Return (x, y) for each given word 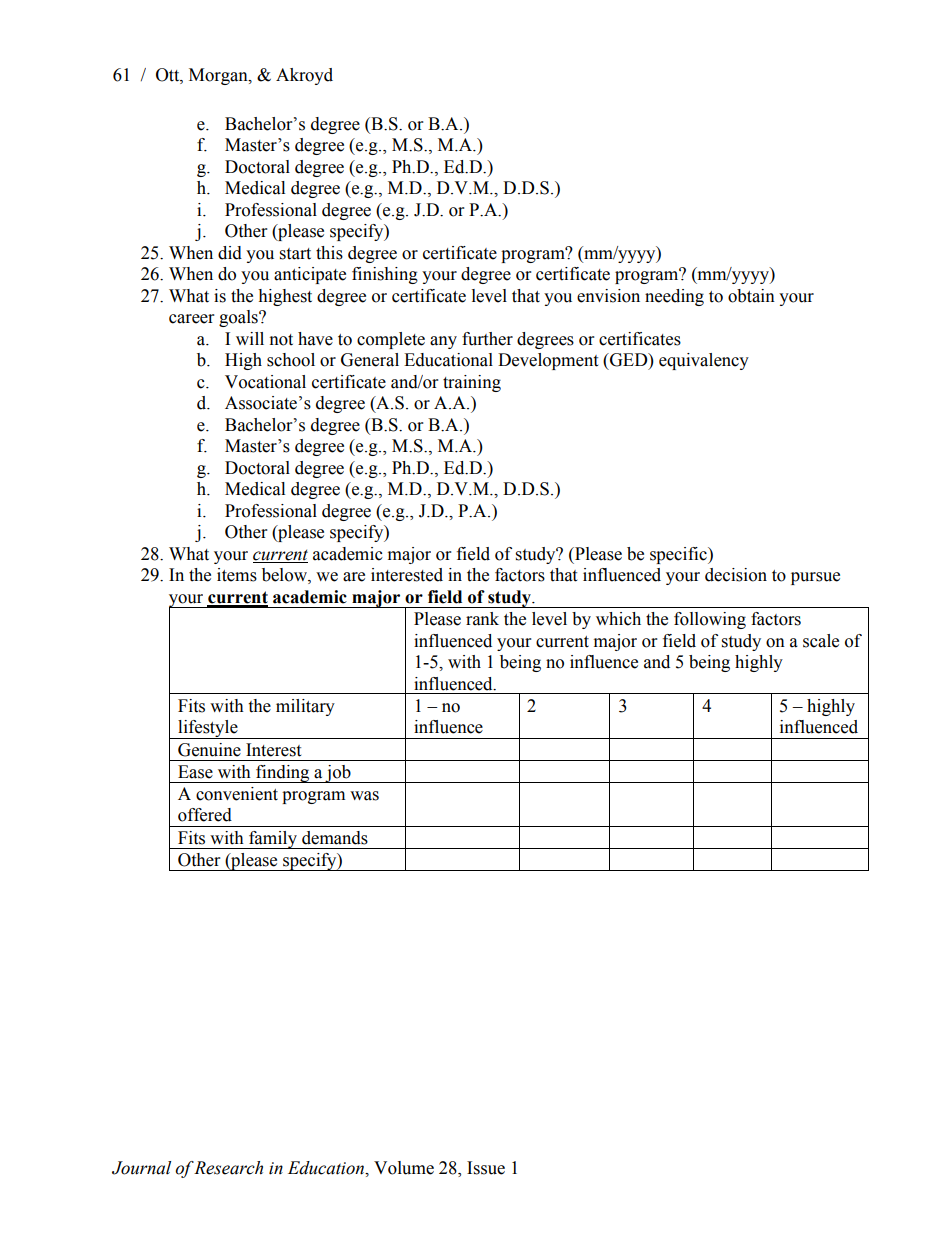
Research (228, 1168)
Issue (486, 1168)
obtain (751, 296)
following (710, 620)
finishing (385, 275)
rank (482, 619)
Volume (404, 1168)
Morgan (219, 76)
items (237, 575)
